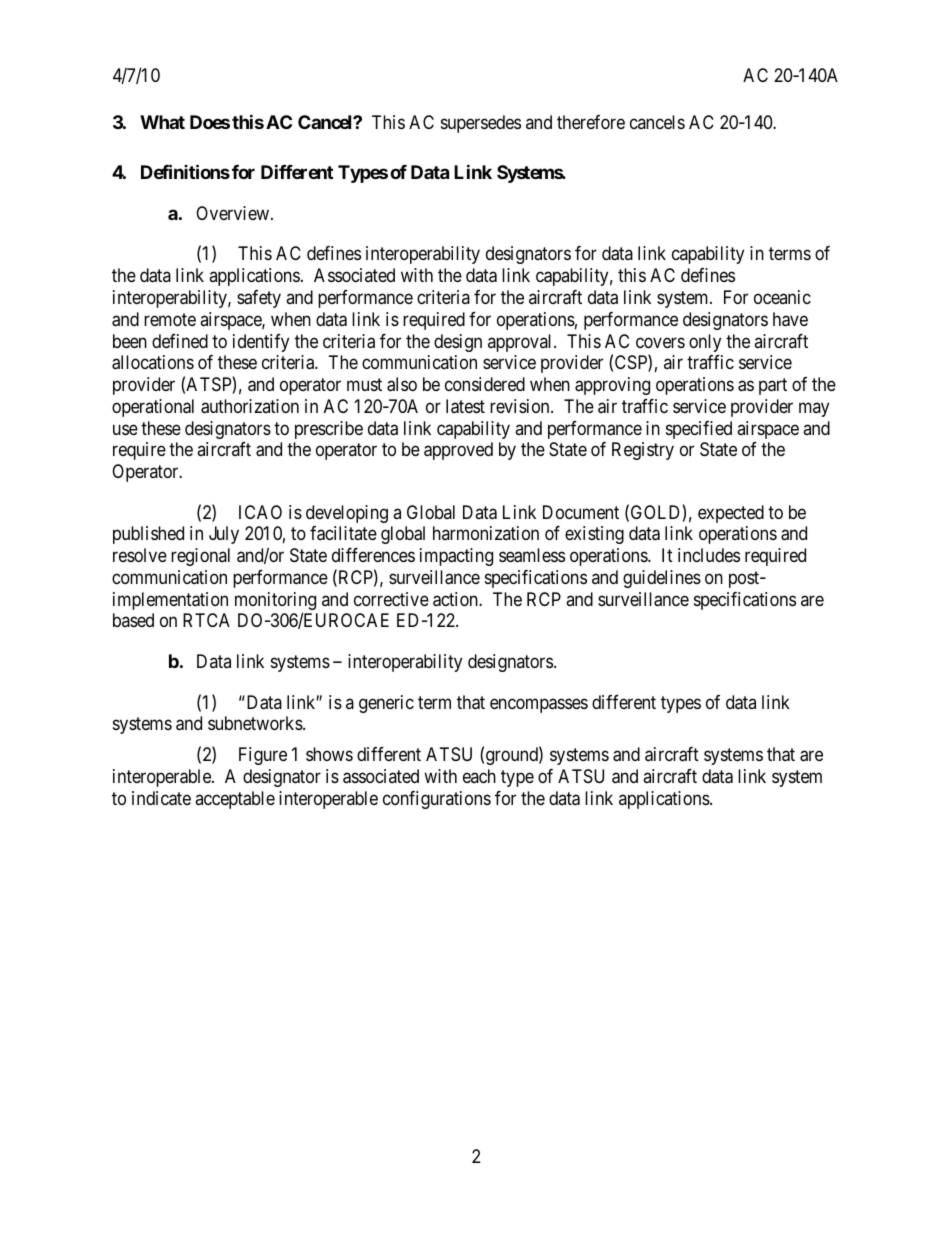 Image resolution: width=952 pixels, height=1233 pixels. Describe the element at coordinates (539, 705) in the page. I see `encompasses` at that location.
